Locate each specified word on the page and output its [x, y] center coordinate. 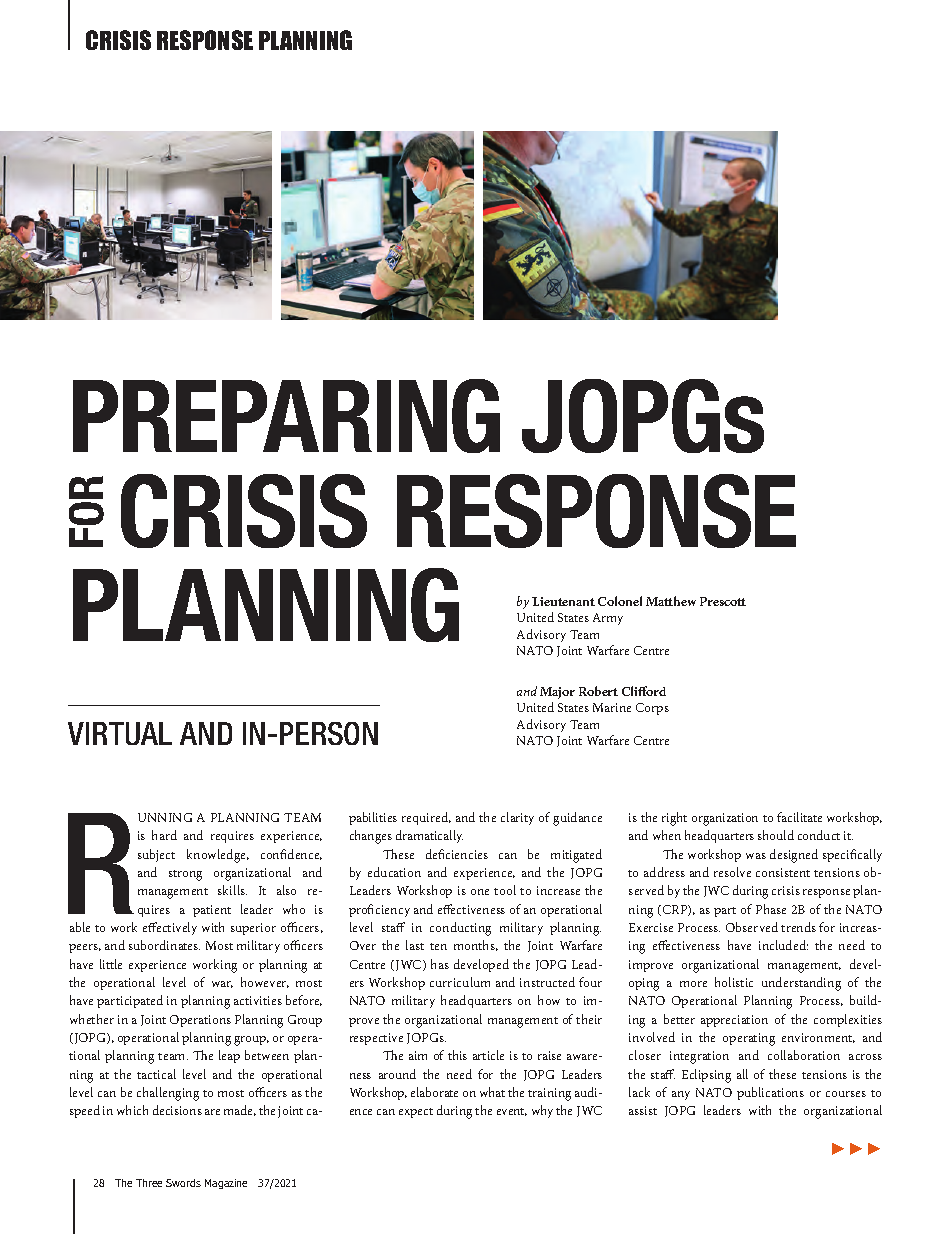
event [512, 1112]
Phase [771, 909]
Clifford [644, 691]
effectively [170, 928]
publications [770, 1093]
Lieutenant [563, 601]
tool [505, 890]
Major [557, 693]
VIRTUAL [120, 733]
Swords [183, 1183]
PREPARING [286, 416]
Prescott [723, 601]
